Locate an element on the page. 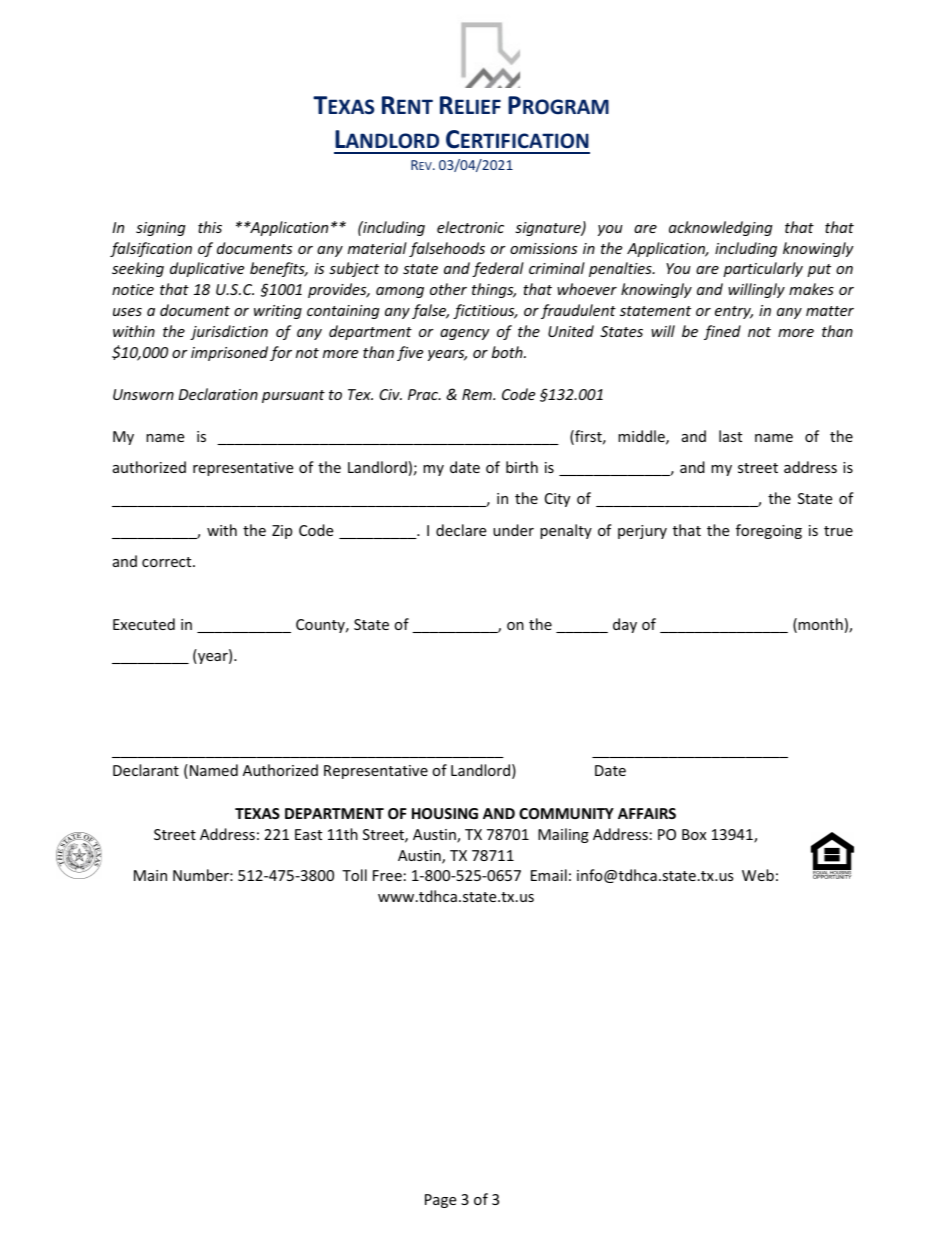 This image has height=1233, width=952. Web is located at coordinates (758, 875).
